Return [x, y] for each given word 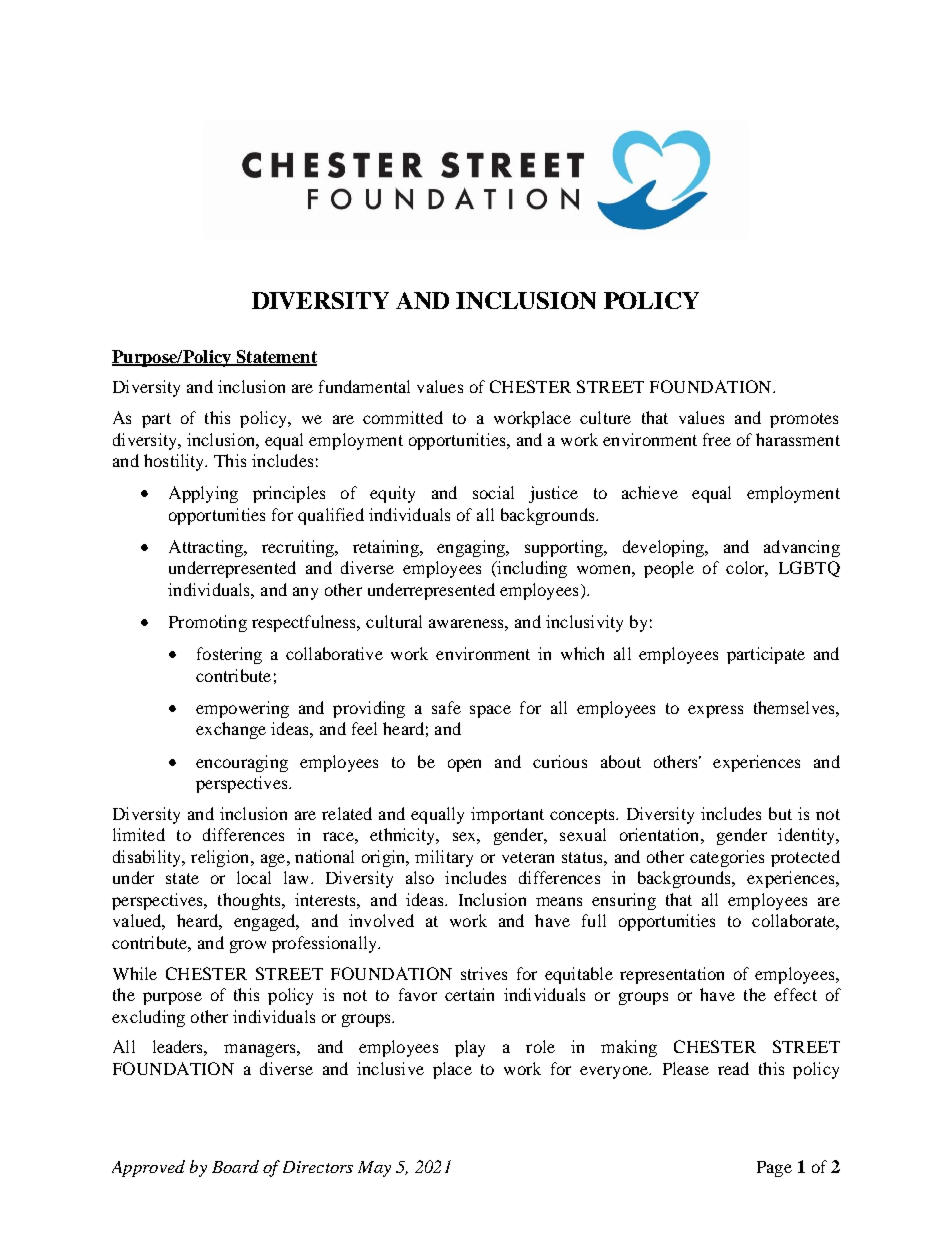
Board [235, 1166]
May [374, 1169]
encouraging [242, 763]
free [717, 439]
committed [403, 417]
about [621, 761]
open [464, 765]
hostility [175, 462]
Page [774, 1169]
